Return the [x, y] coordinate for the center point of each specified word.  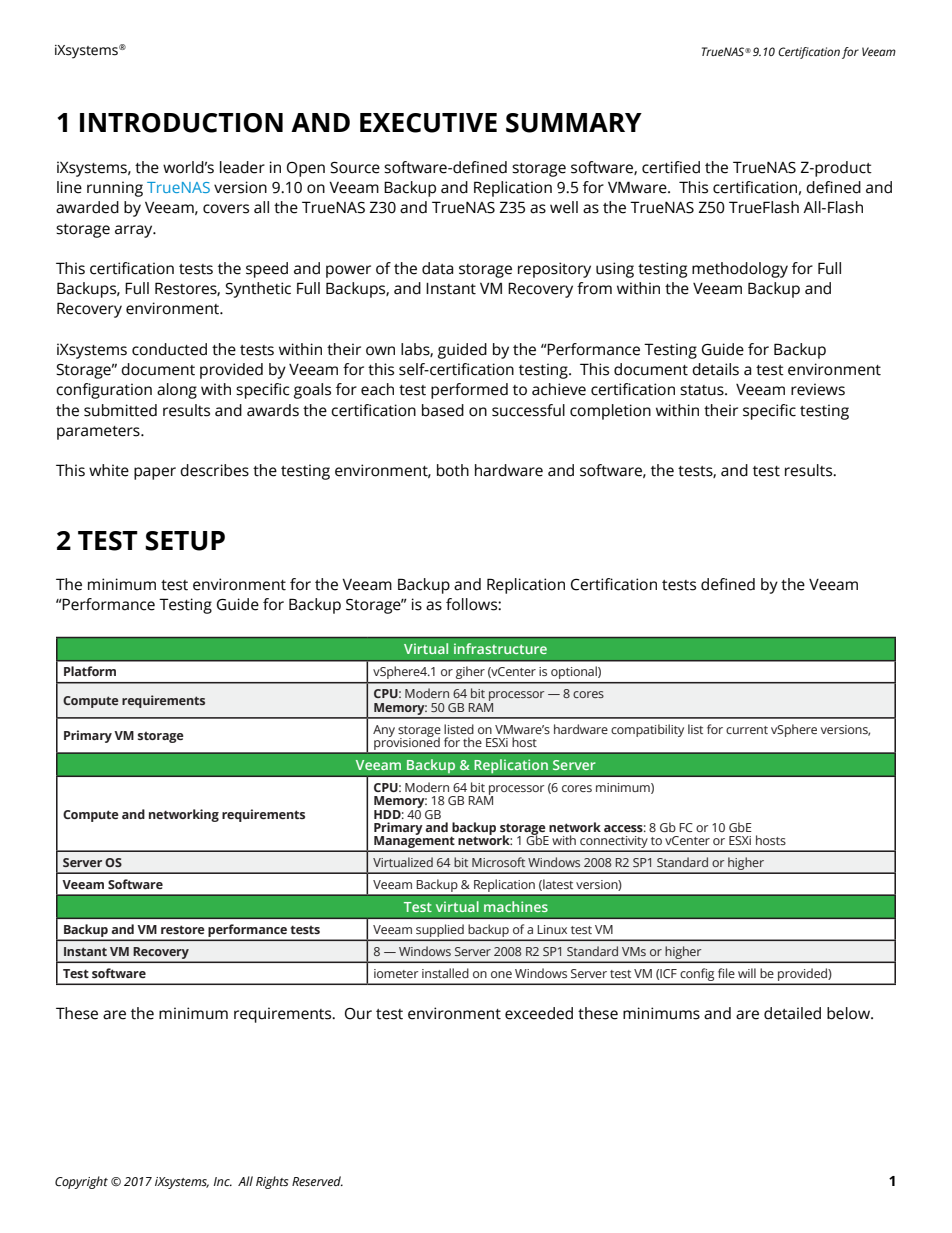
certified [671, 167]
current [747, 730]
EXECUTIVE [428, 123]
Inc [223, 1181]
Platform [90, 671]
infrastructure [500, 648]
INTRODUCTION [181, 123]
